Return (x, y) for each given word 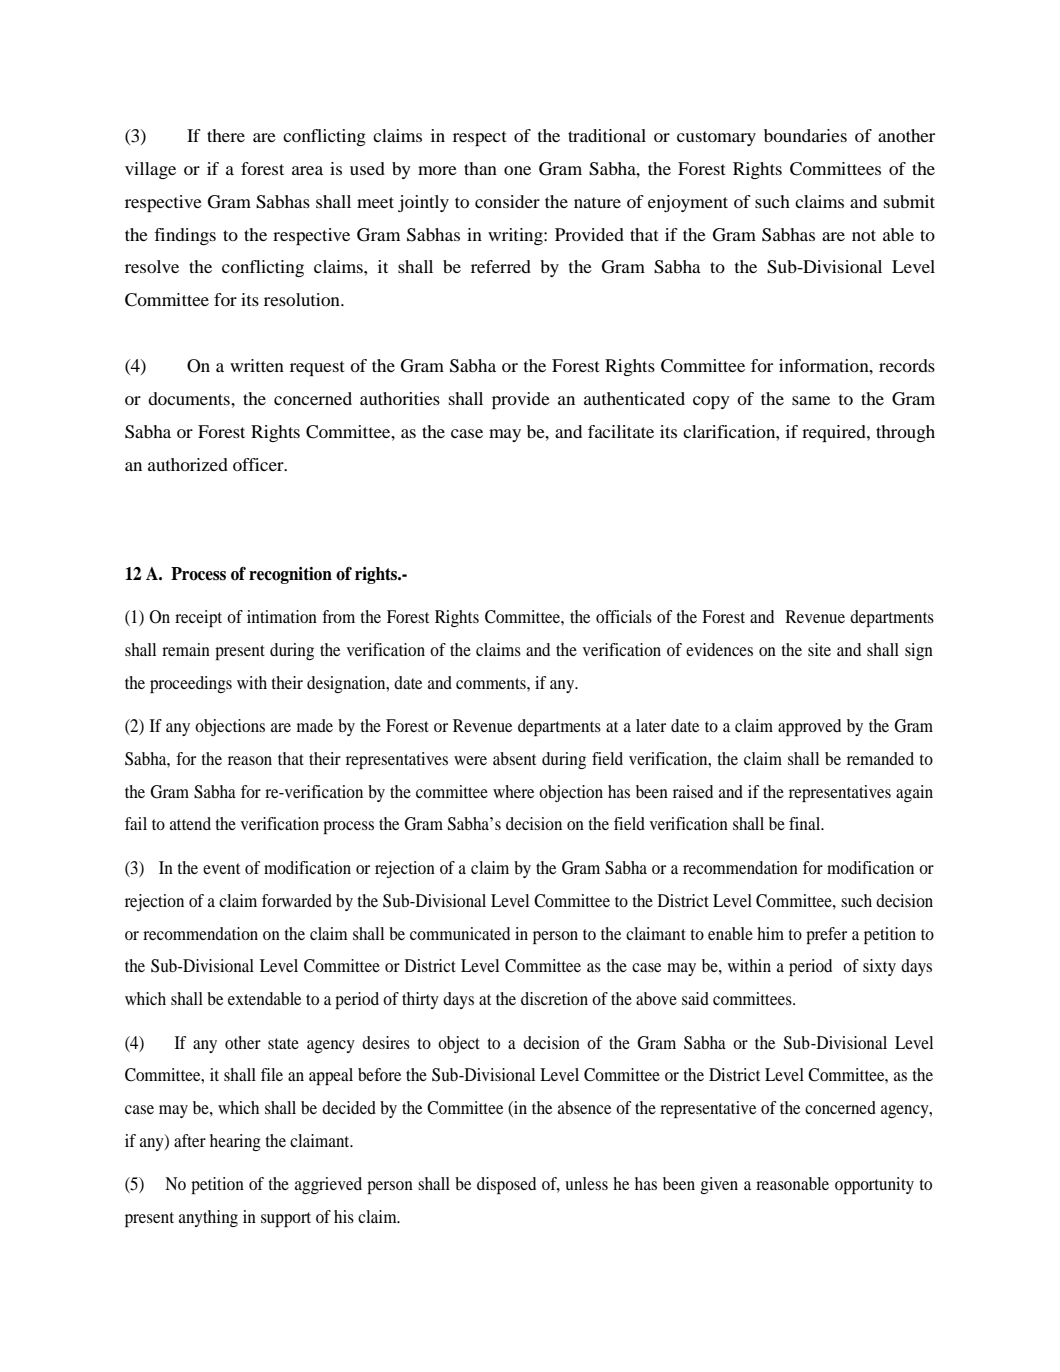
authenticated (634, 398)
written (257, 365)
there (226, 135)
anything (208, 1218)
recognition (290, 575)
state (283, 1043)
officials (624, 616)
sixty (879, 967)
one (517, 170)
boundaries (805, 135)
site (819, 649)
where (513, 791)
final (806, 823)
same (811, 400)
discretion (554, 998)
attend (190, 823)
